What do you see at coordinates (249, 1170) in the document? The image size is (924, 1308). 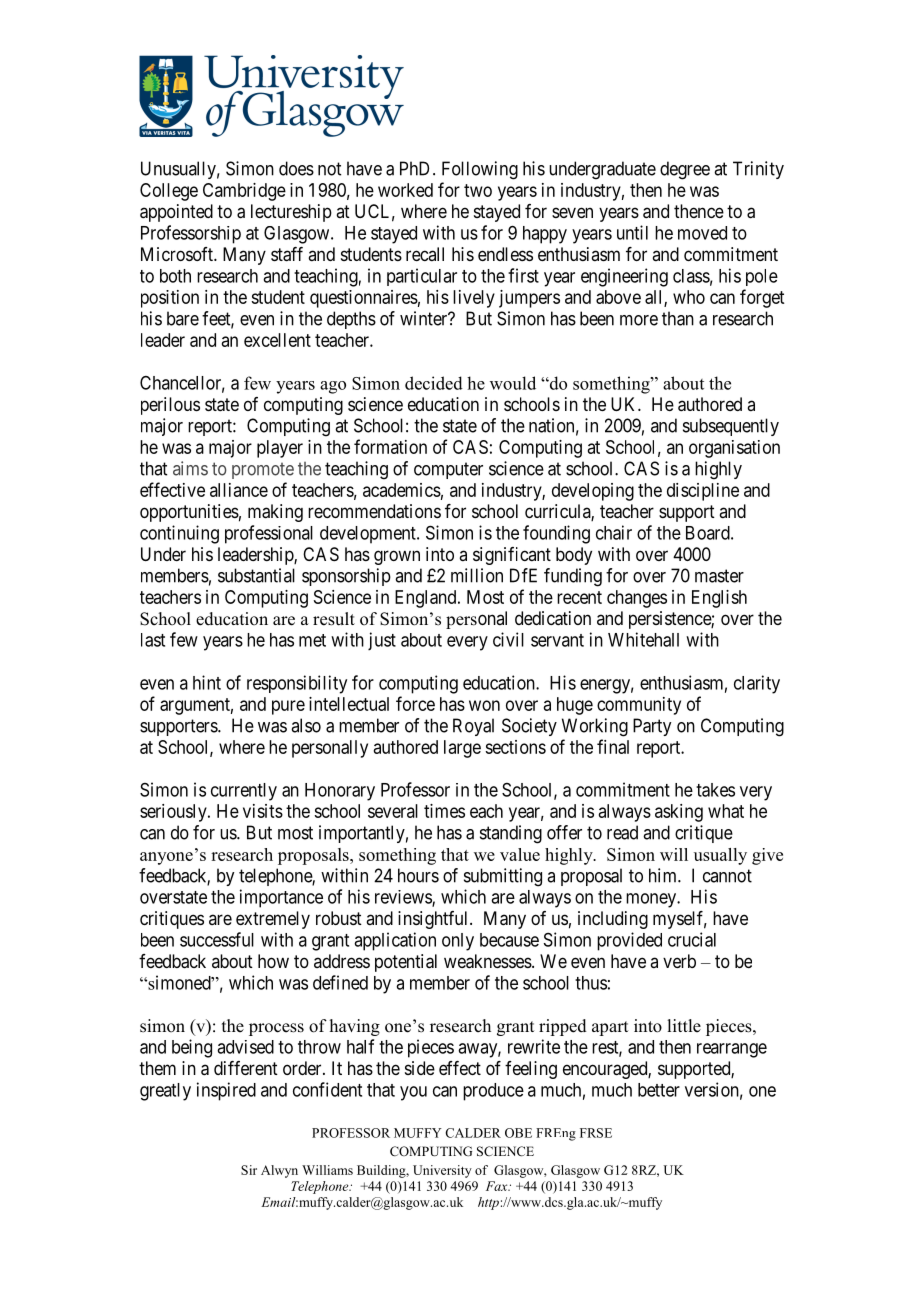 I see `Sir` at bounding box center [249, 1170].
